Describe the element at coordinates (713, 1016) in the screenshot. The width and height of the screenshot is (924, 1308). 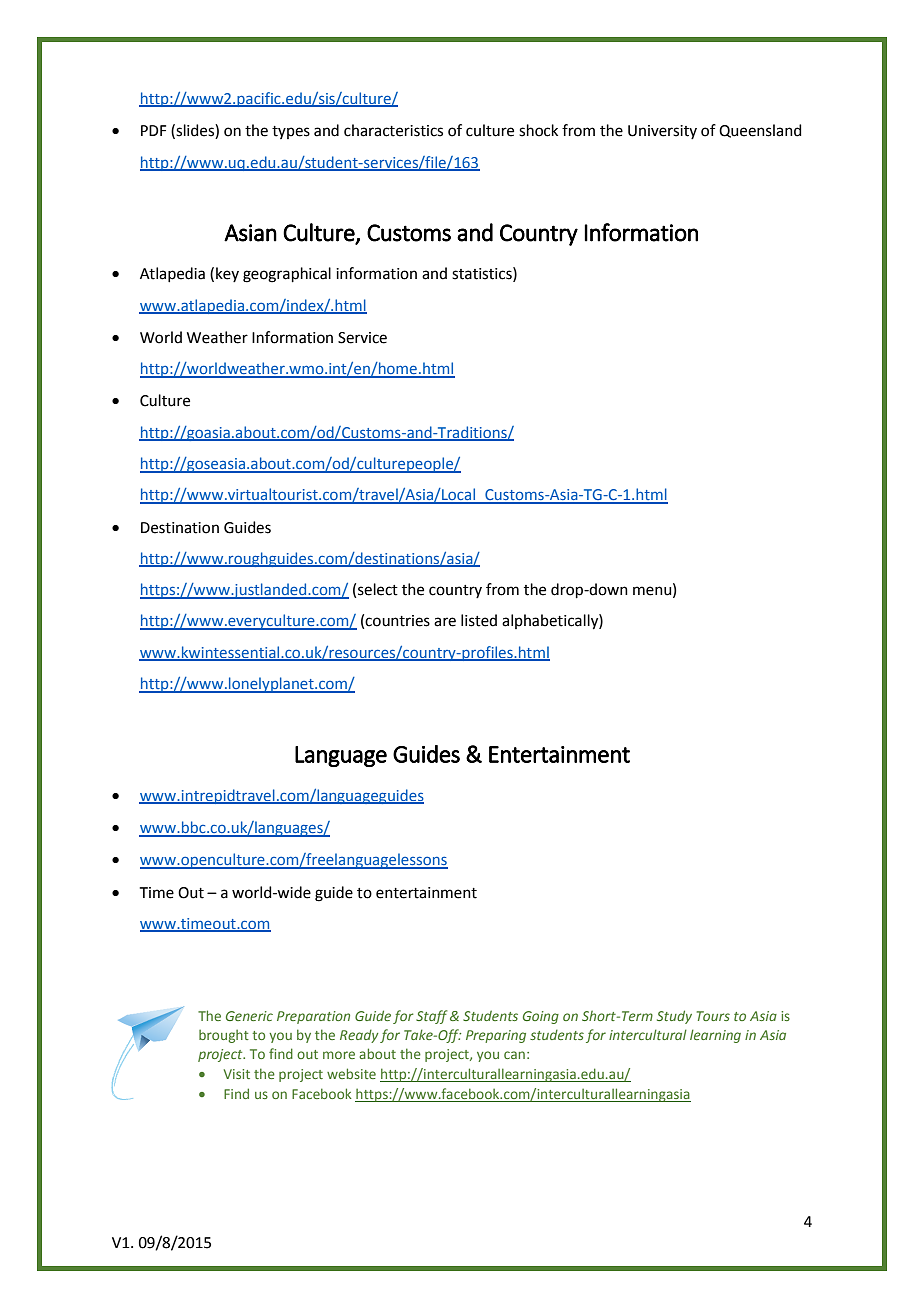
I see `Tours` at that location.
